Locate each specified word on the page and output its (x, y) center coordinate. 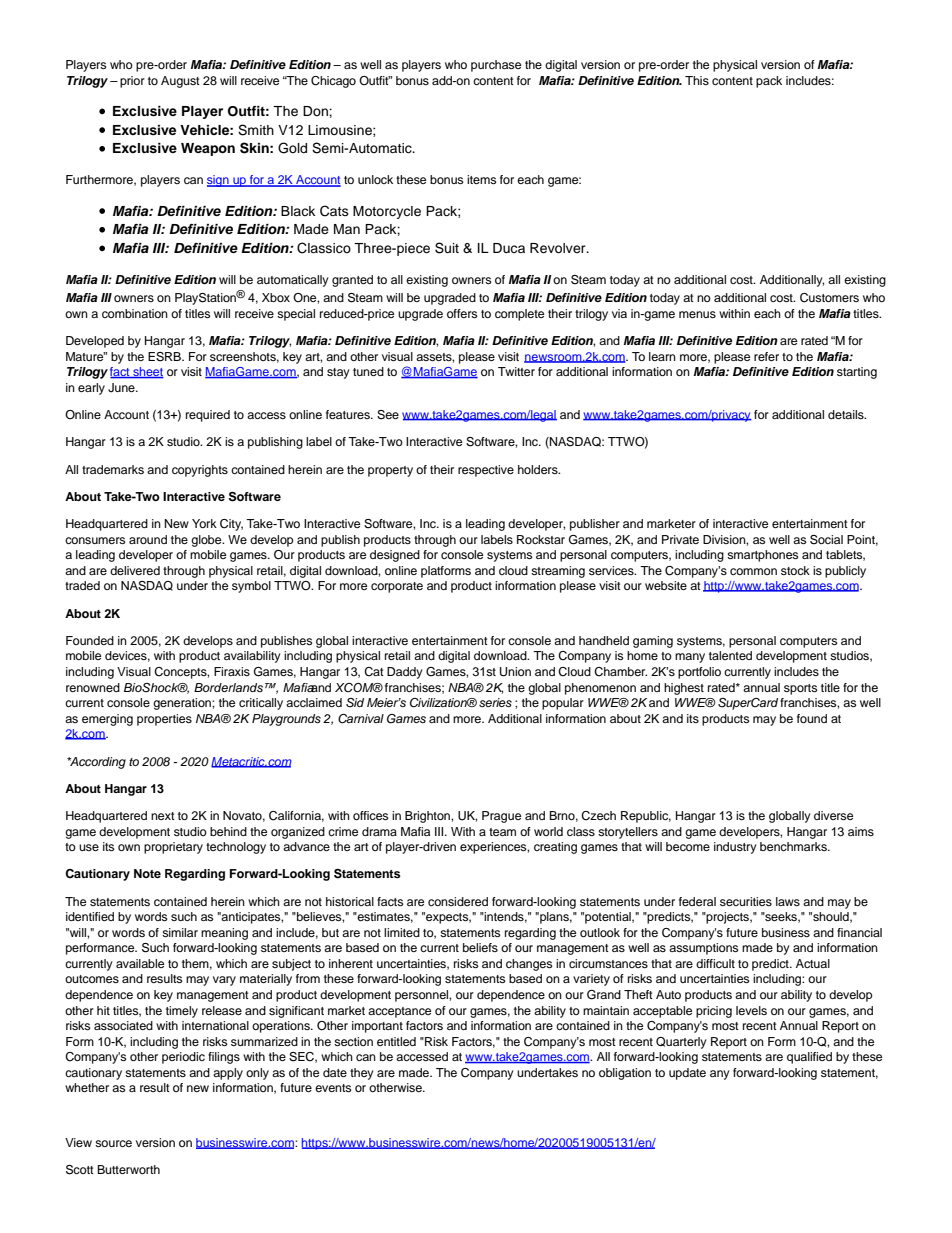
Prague (501, 817)
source (113, 1143)
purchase (496, 66)
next (163, 816)
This (697, 80)
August (180, 82)
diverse (833, 815)
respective (486, 471)
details (847, 414)
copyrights (200, 471)
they (362, 1074)
